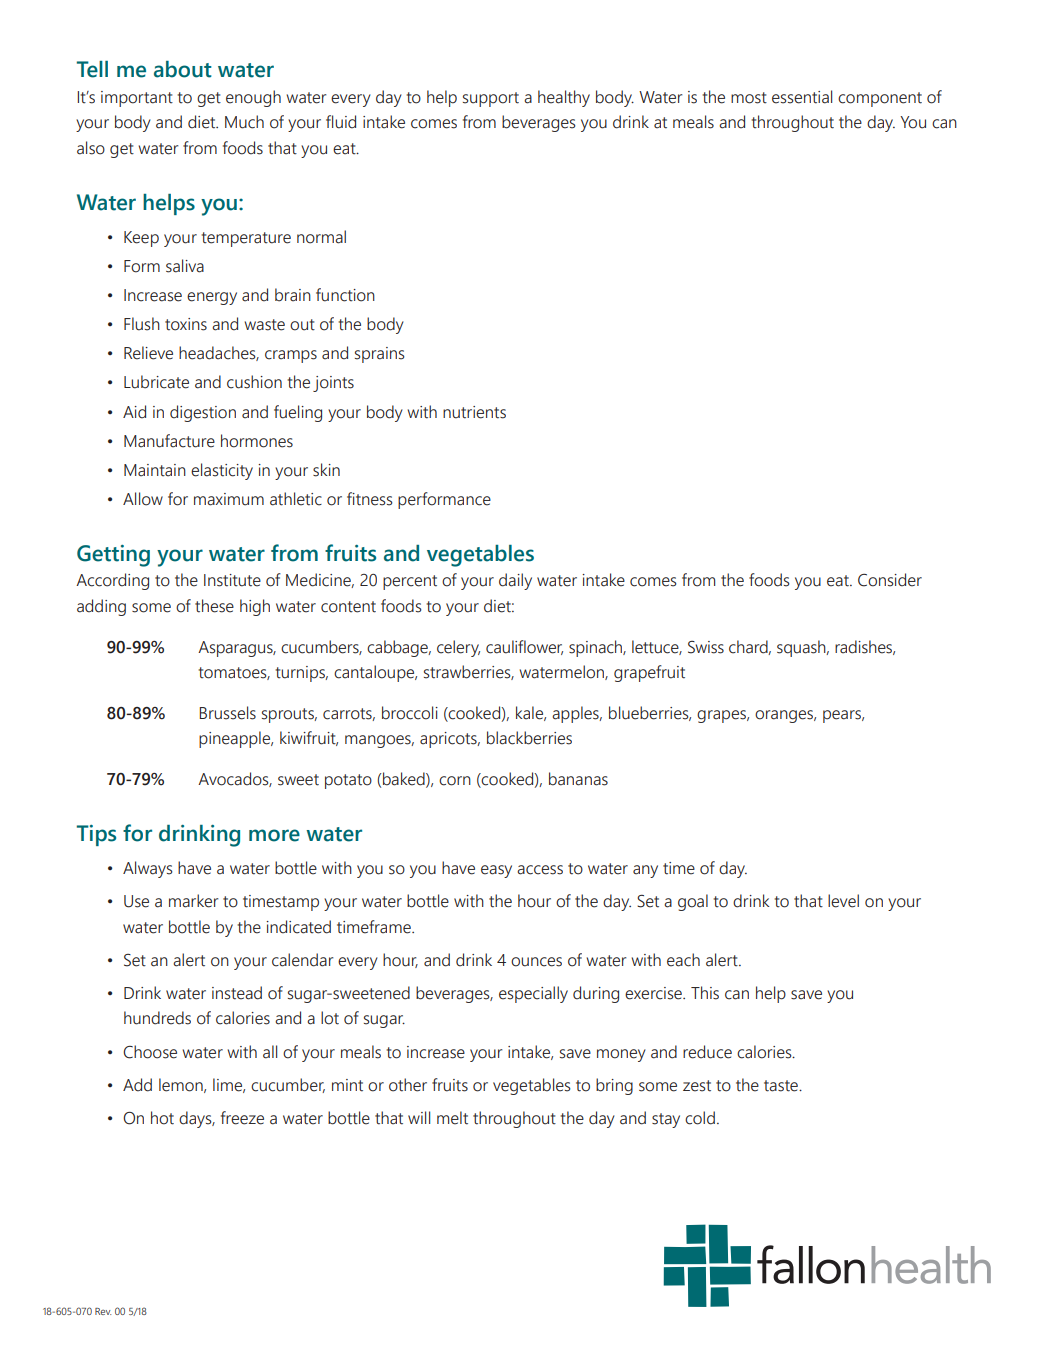  What do you see at coordinates (183, 69) in the image?
I see `about` at bounding box center [183, 69].
